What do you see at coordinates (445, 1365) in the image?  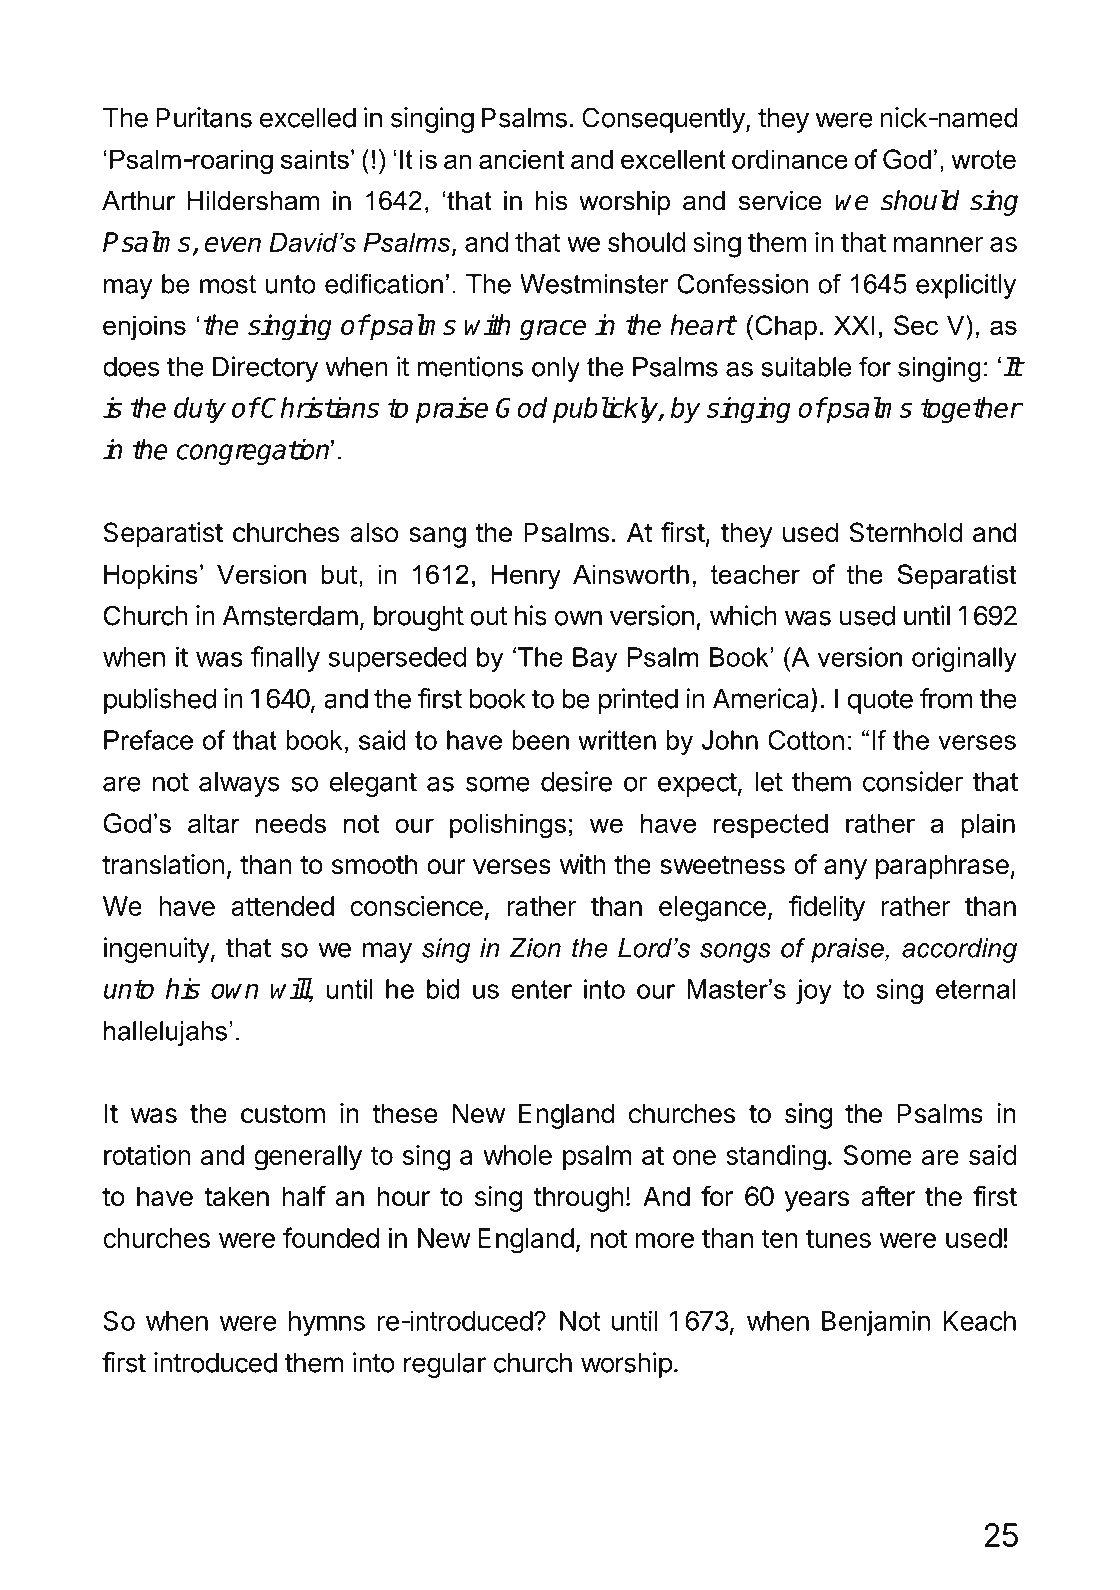 I see `regular` at bounding box center [445, 1365].
